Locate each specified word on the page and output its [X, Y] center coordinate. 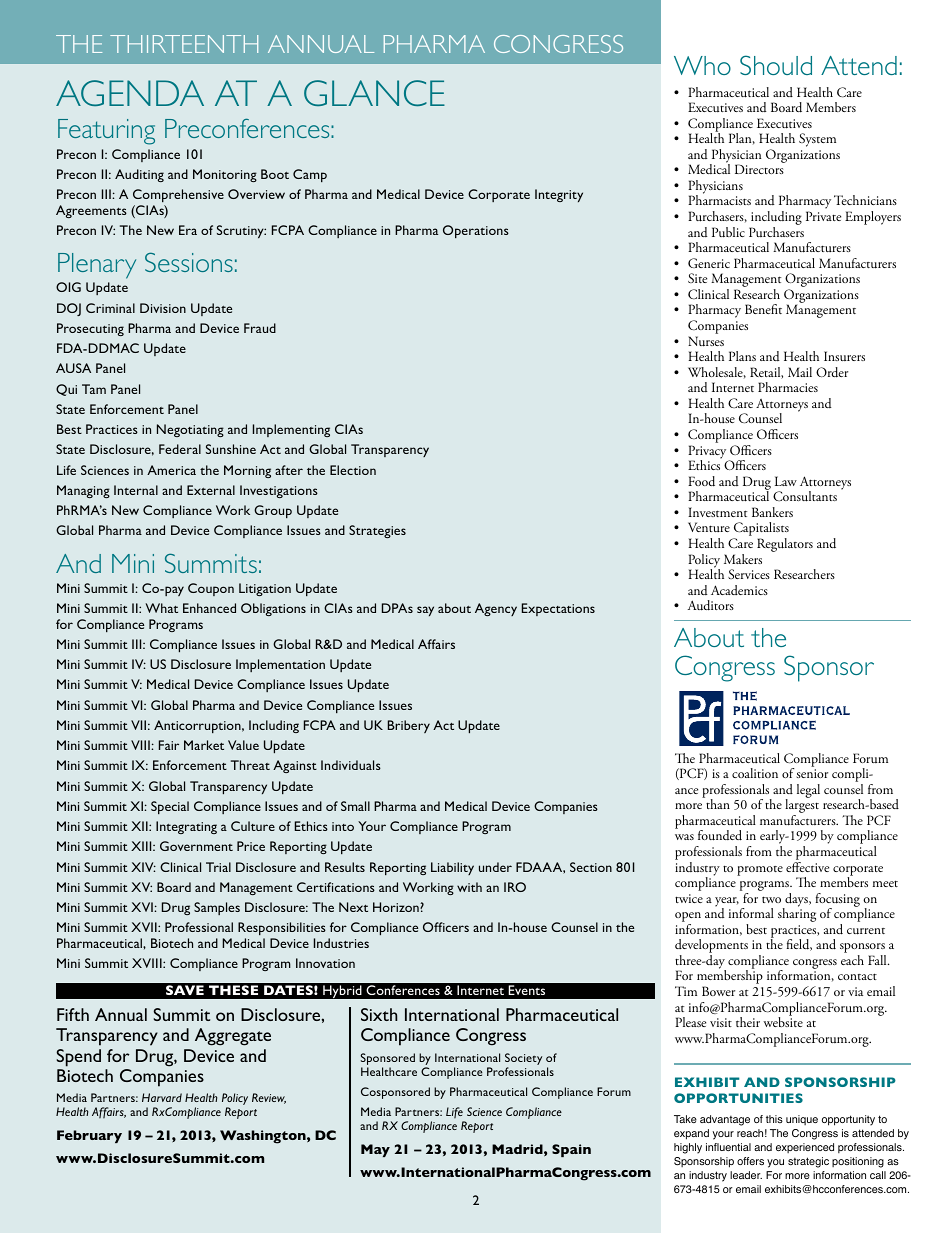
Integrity [559, 195]
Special [170, 807]
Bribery [409, 726]
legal [808, 791]
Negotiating [190, 430]
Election [353, 470]
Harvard [162, 1097]
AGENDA [130, 93]
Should [776, 65]
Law [786, 481]
